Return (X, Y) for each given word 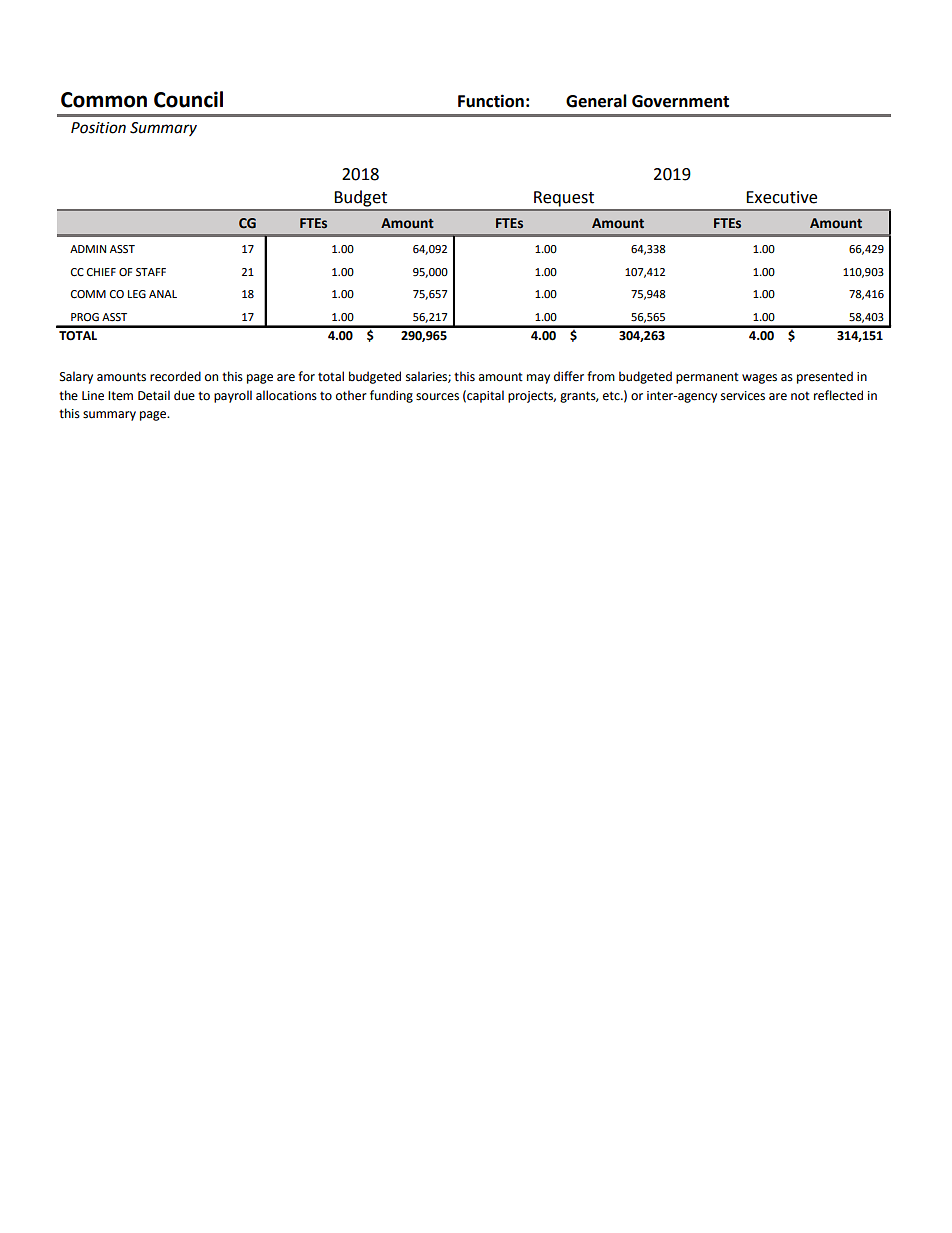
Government (680, 101)
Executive (781, 197)
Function (491, 101)
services (743, 396)
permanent (707, 378)
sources (437, 397)
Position (98, 128)
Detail (154, 395)
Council (188, 99)
